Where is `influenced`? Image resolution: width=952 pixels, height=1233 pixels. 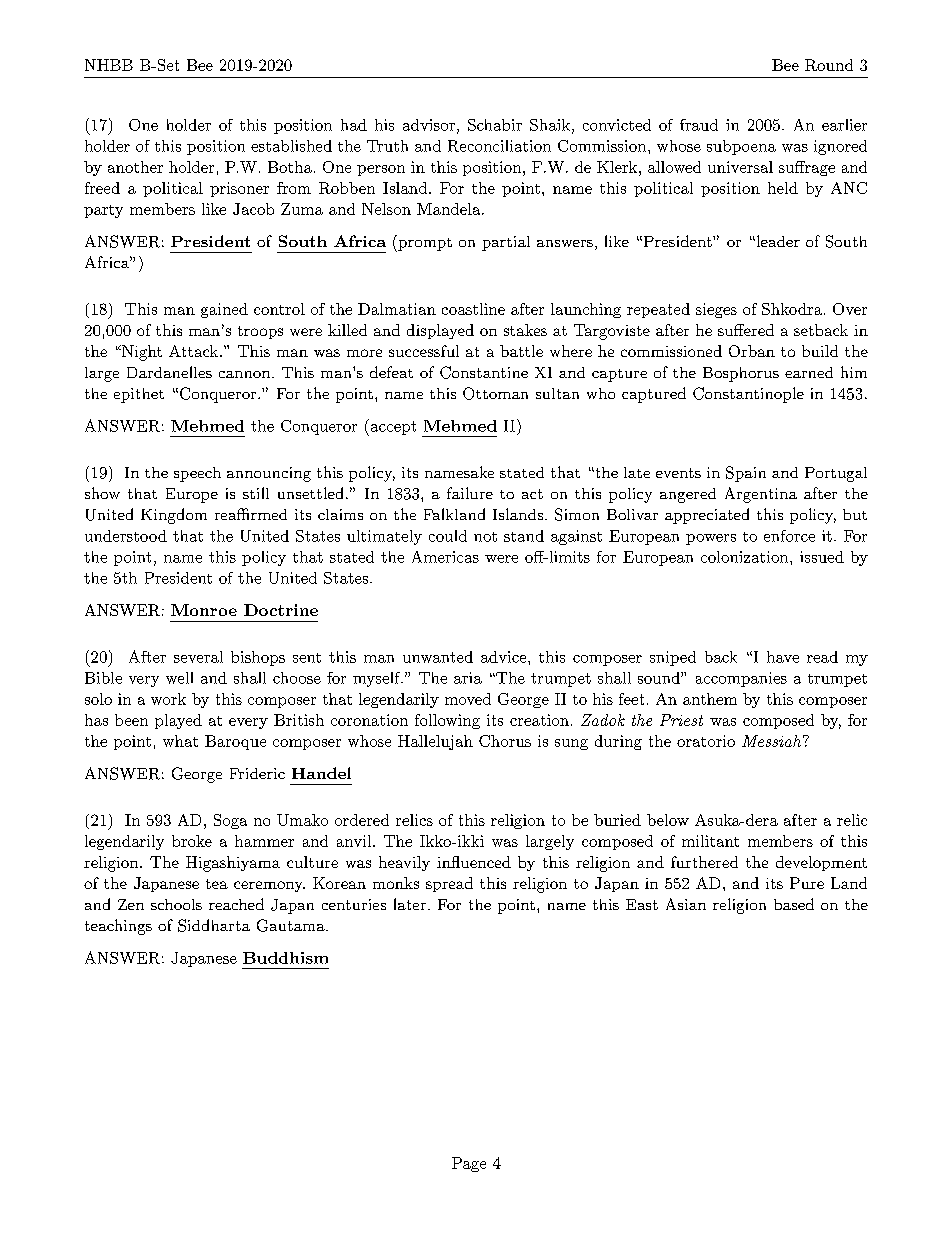 influenced is located at coordinates (474, 862).
